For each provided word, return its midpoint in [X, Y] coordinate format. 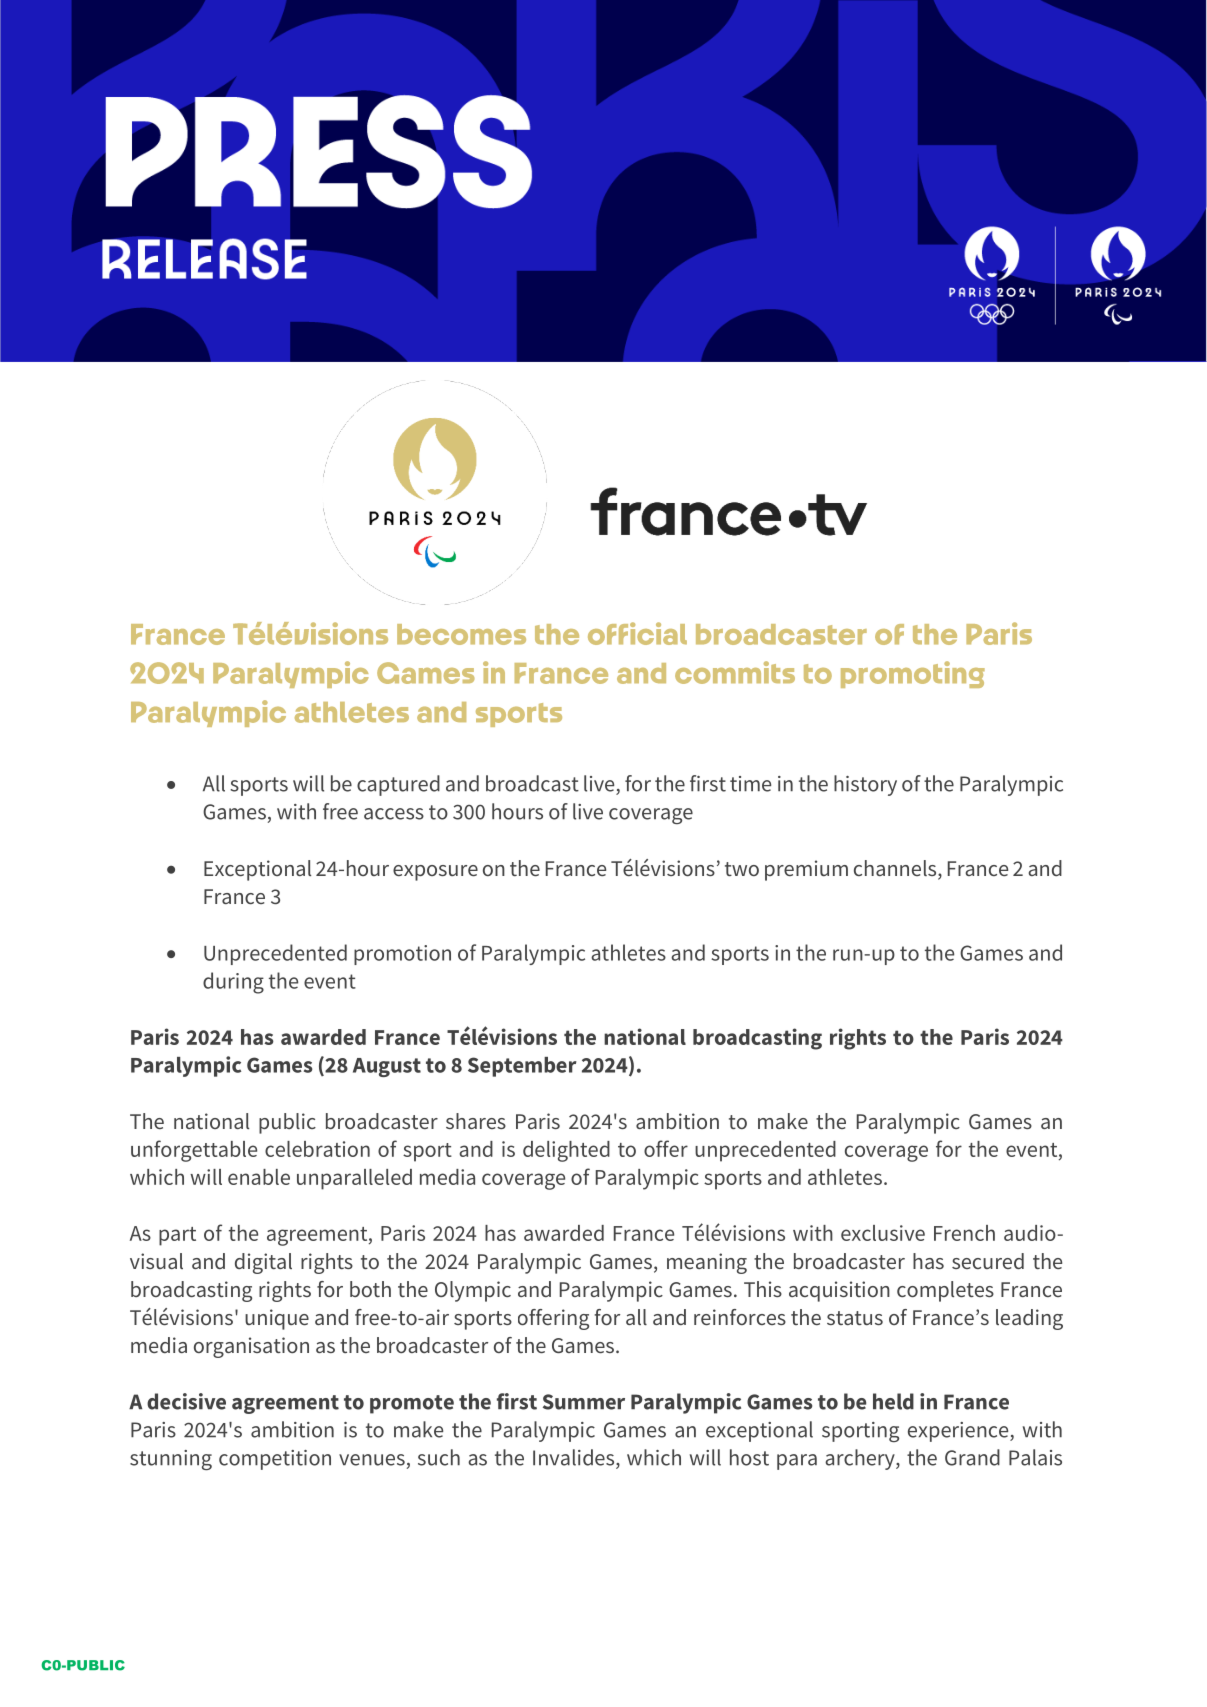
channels [896, 869]
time [750, 784]
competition [275, 1460]
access [394, 814]
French [964, 1233]
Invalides [575, 1458]
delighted [566, 1151]
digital [263, 1263]
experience [959, 1432]
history [865, 785]
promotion [402, 955]
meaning [707, 1263]
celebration [317, 1149]
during [233, 983]
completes [945, 1291]
